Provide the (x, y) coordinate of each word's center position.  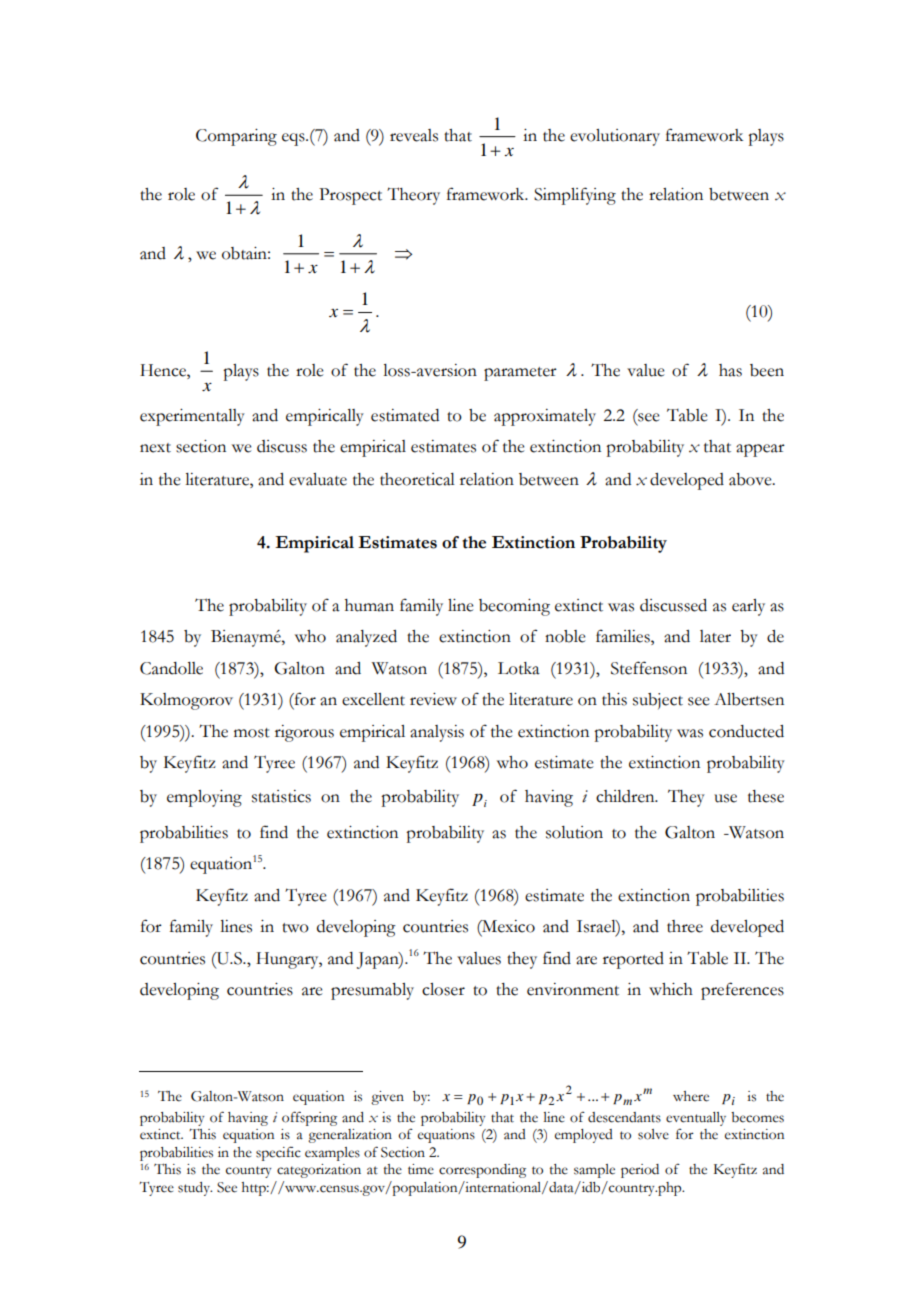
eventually (696, 1119)
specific (278, 1153)
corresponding (482, 1171)
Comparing (236, 137)
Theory (413, 196)
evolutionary (615, 137)
